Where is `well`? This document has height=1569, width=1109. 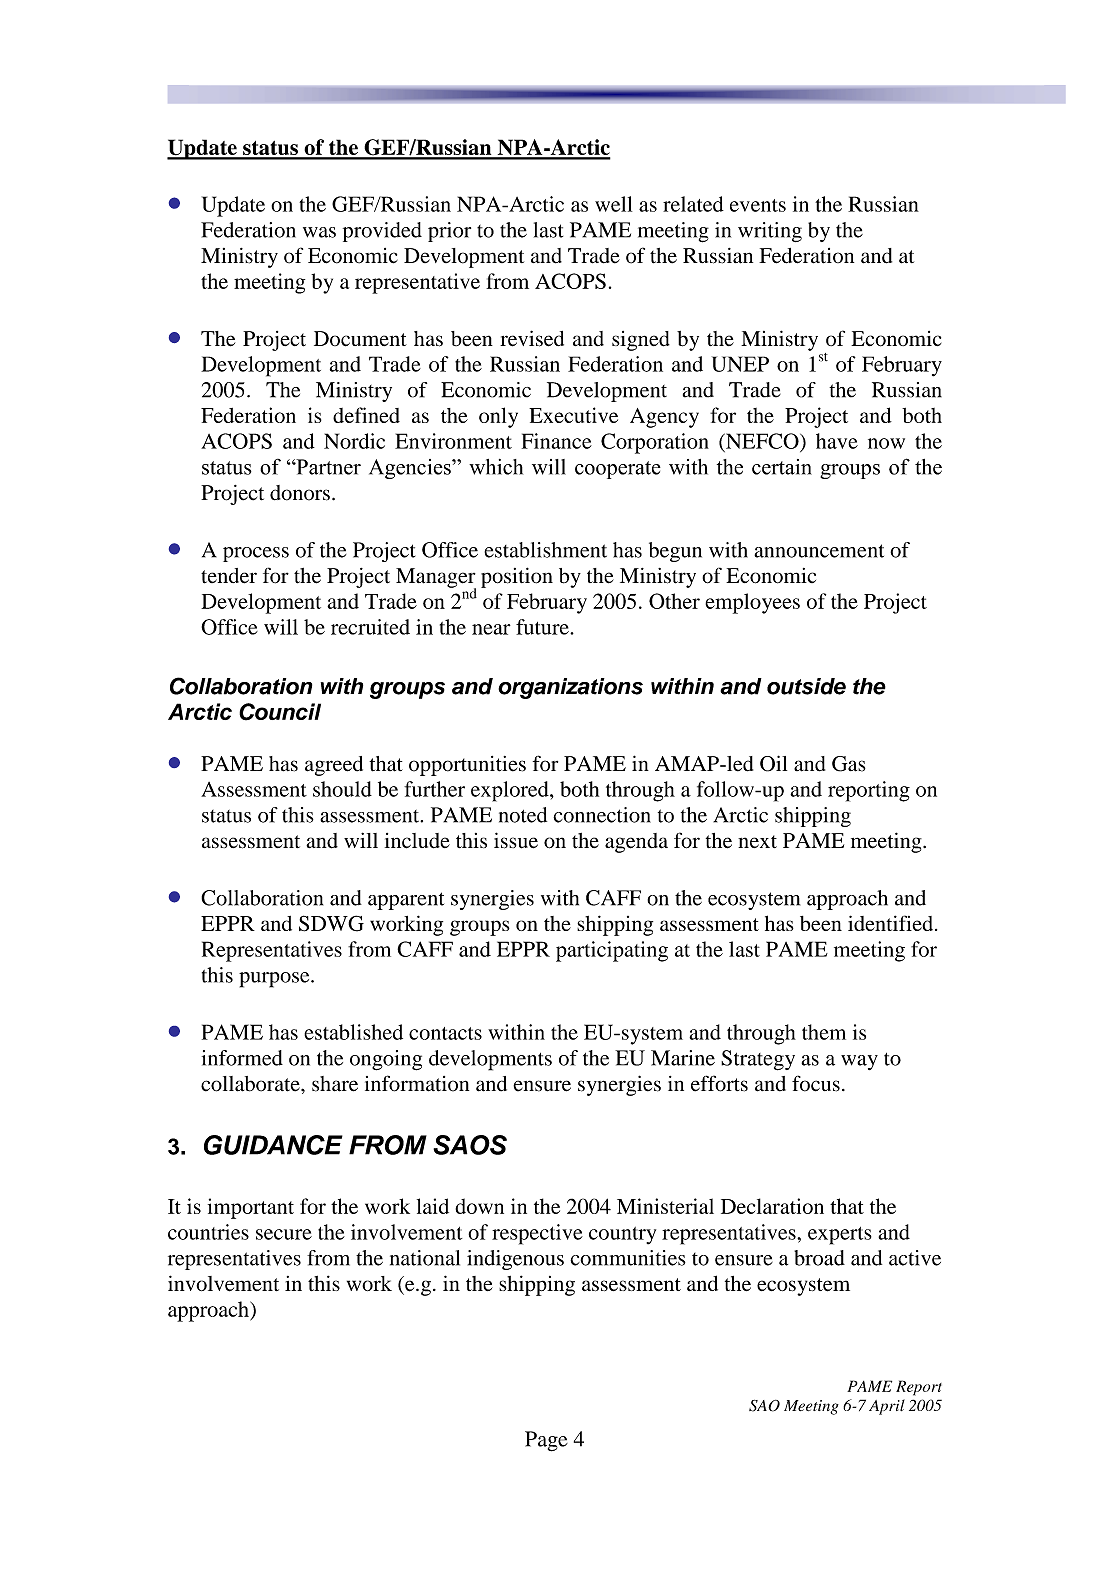 well is located at coordinates (613, 204).
